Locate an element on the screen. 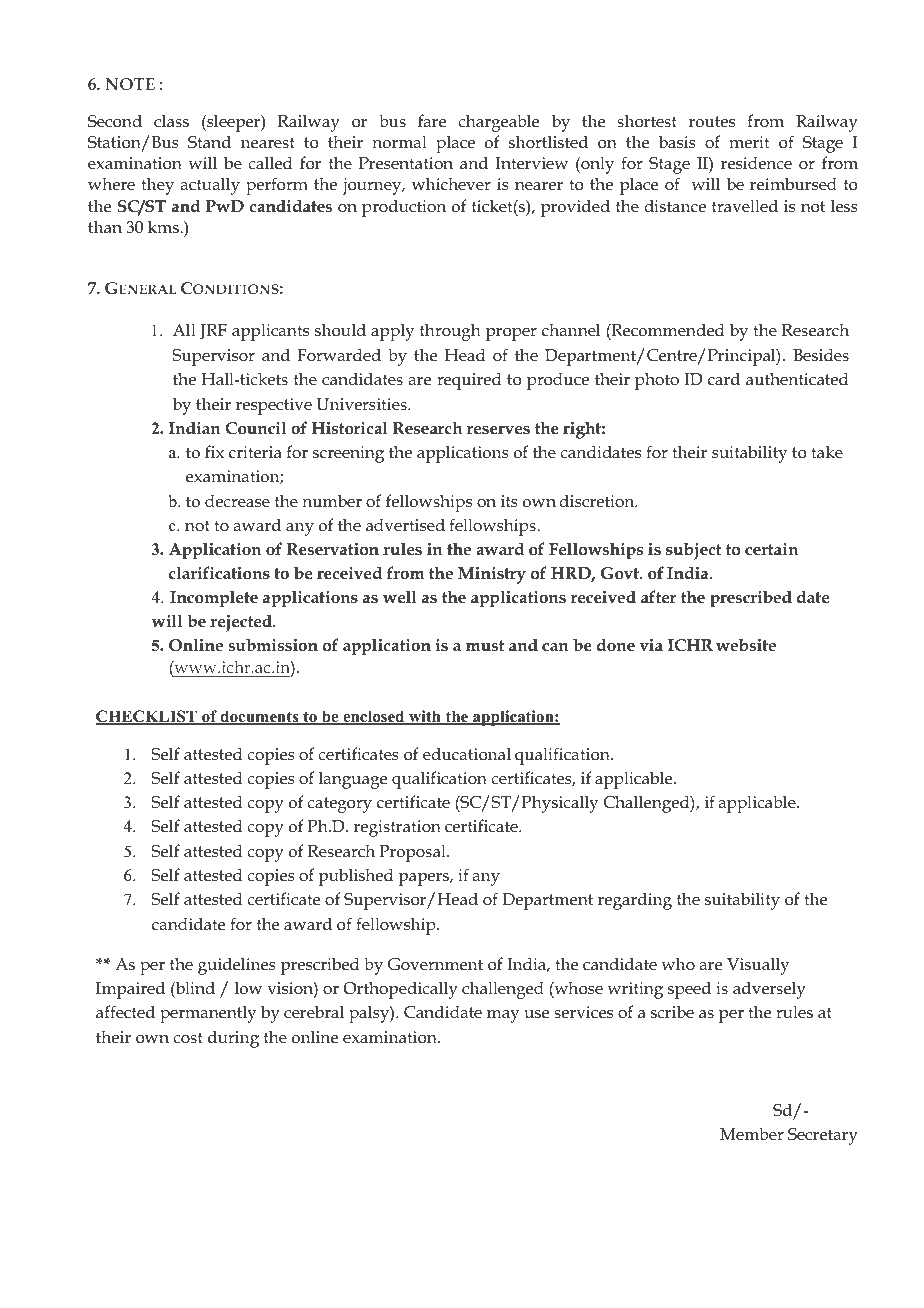 Image resolution: width=924 pixels, height=1308 pixels. merit is located at coordinates (749, 142).
